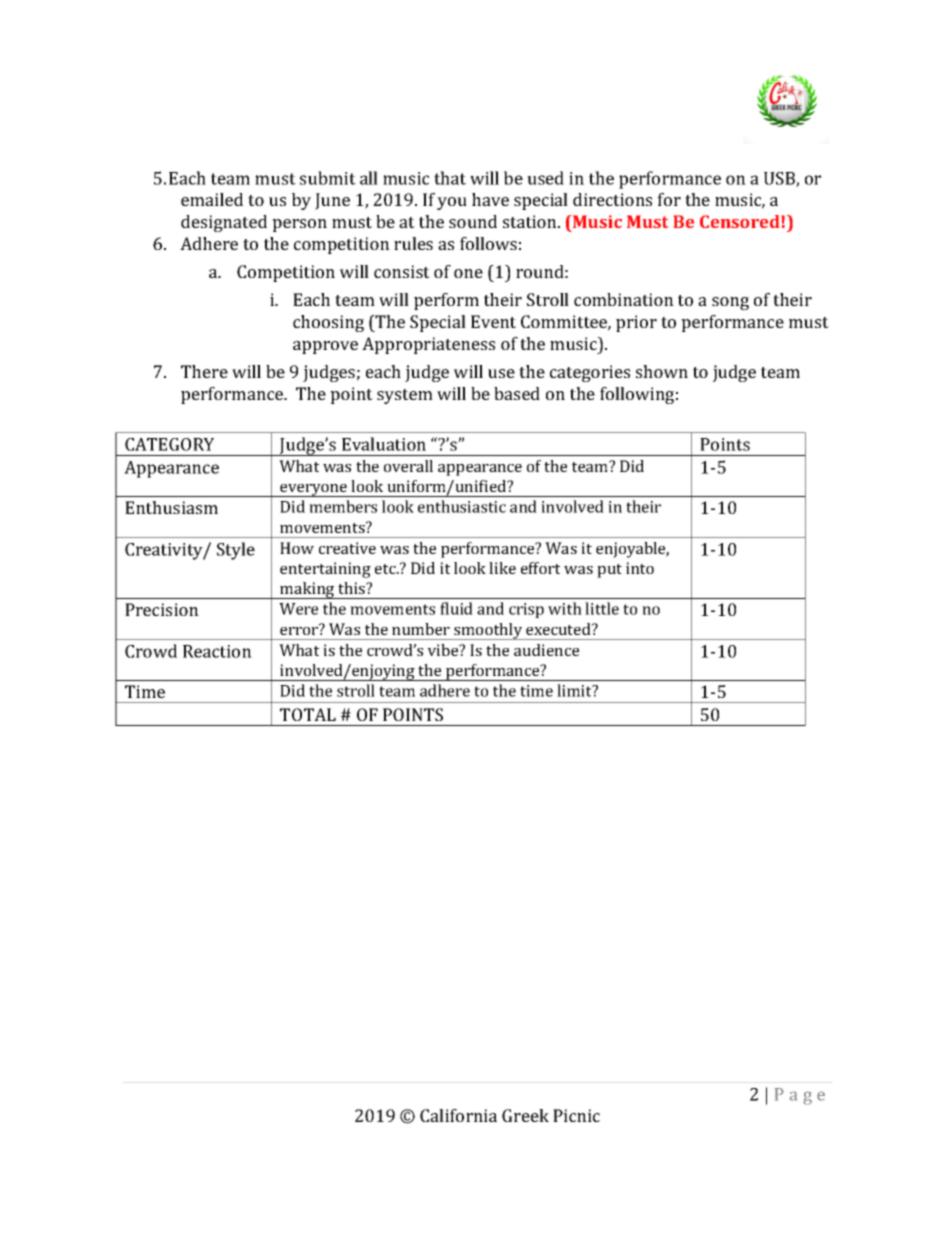 This screenshot has width=952, height=1233. I want to click on California, so click(458, 1115).
